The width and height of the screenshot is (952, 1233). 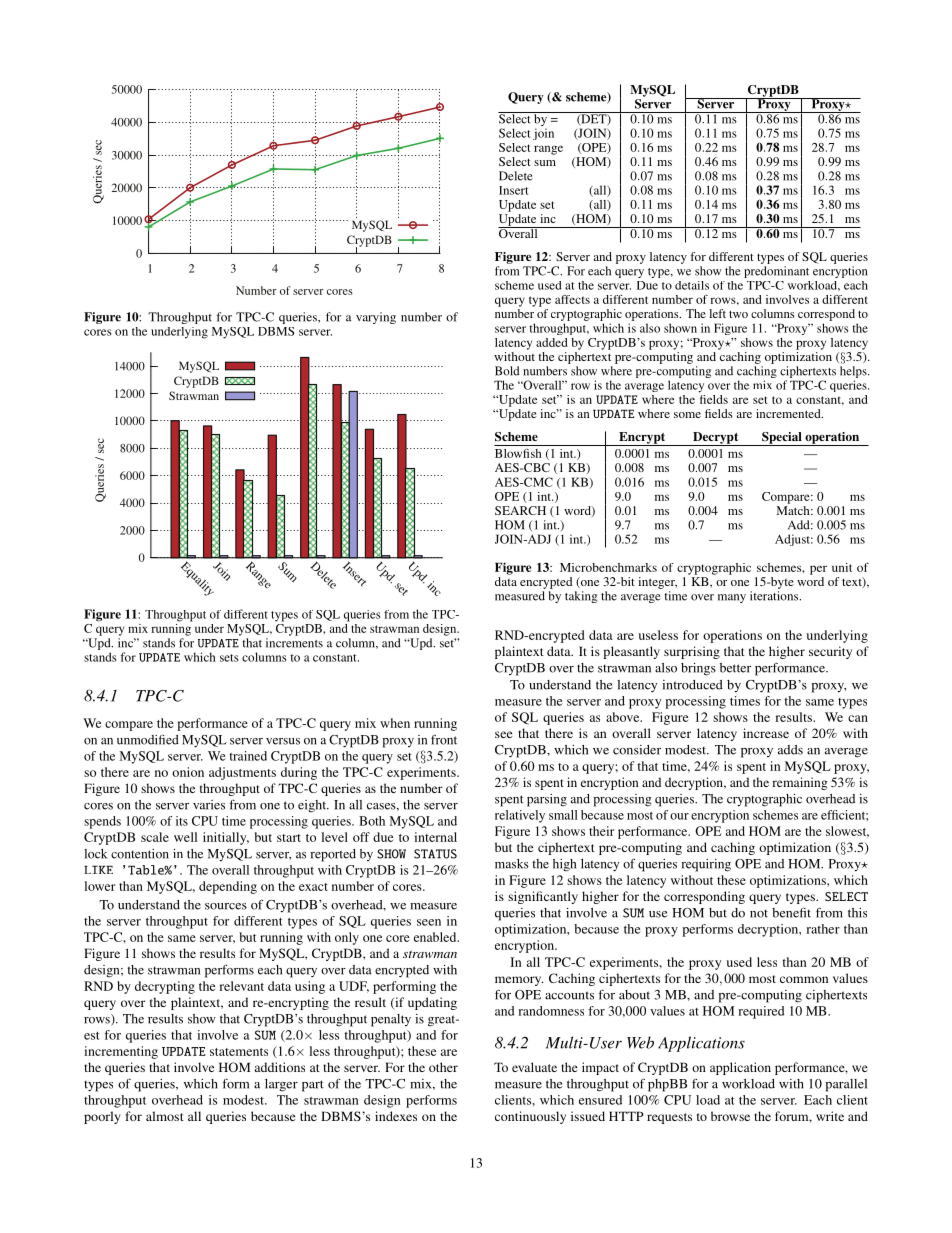 What do you see at coordinates (735, 668) in the screenshot?
I see `better` at bounding box center [735, 668].
